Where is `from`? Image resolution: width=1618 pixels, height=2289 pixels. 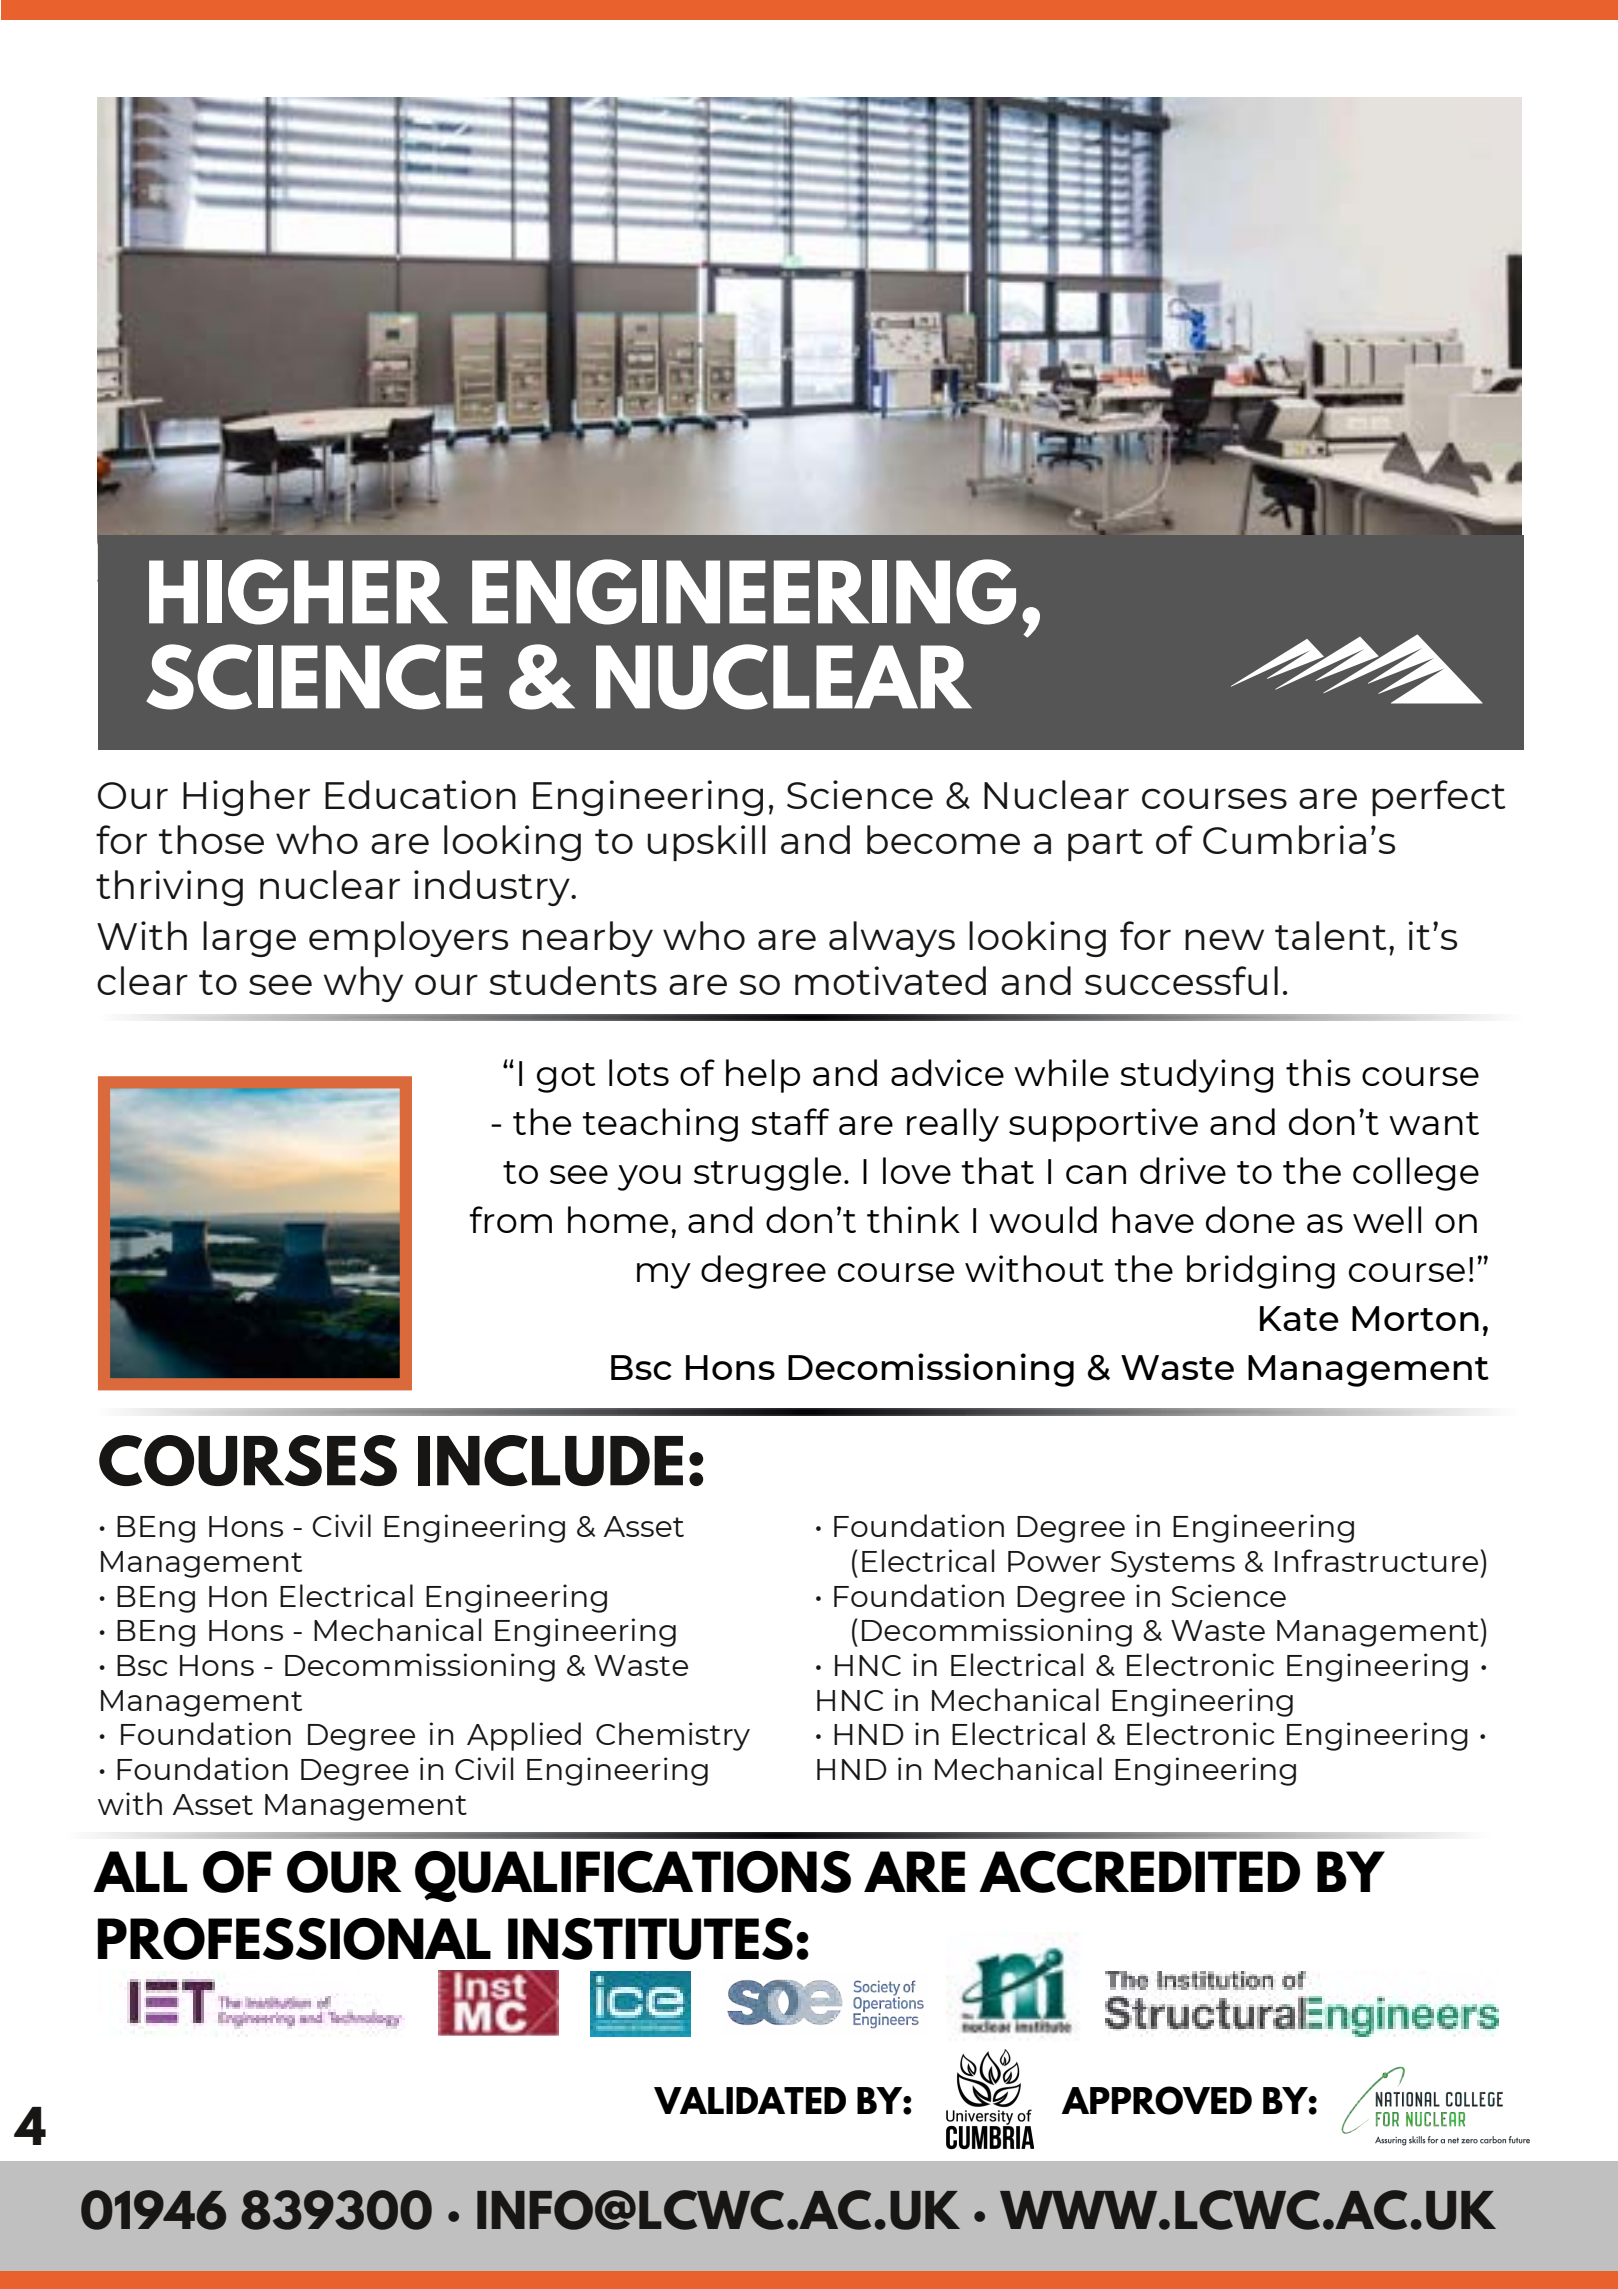 from is located at coordinates (511, 1219).
